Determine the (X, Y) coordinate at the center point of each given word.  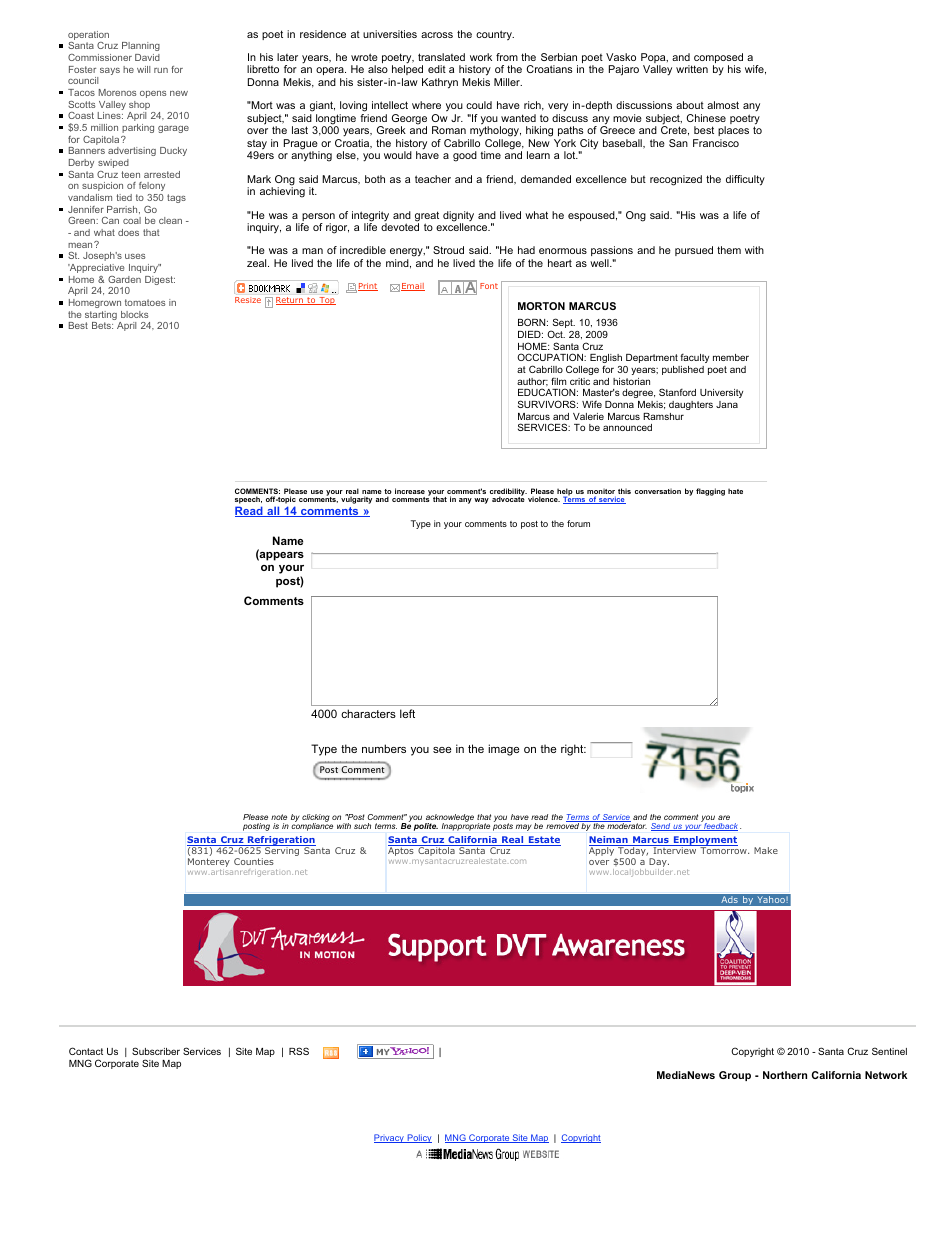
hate (735, 491)
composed (718, 59)
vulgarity (356, 500)
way (481, 501)
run (161, 70)
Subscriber (156, 1051)
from (507, 57)
